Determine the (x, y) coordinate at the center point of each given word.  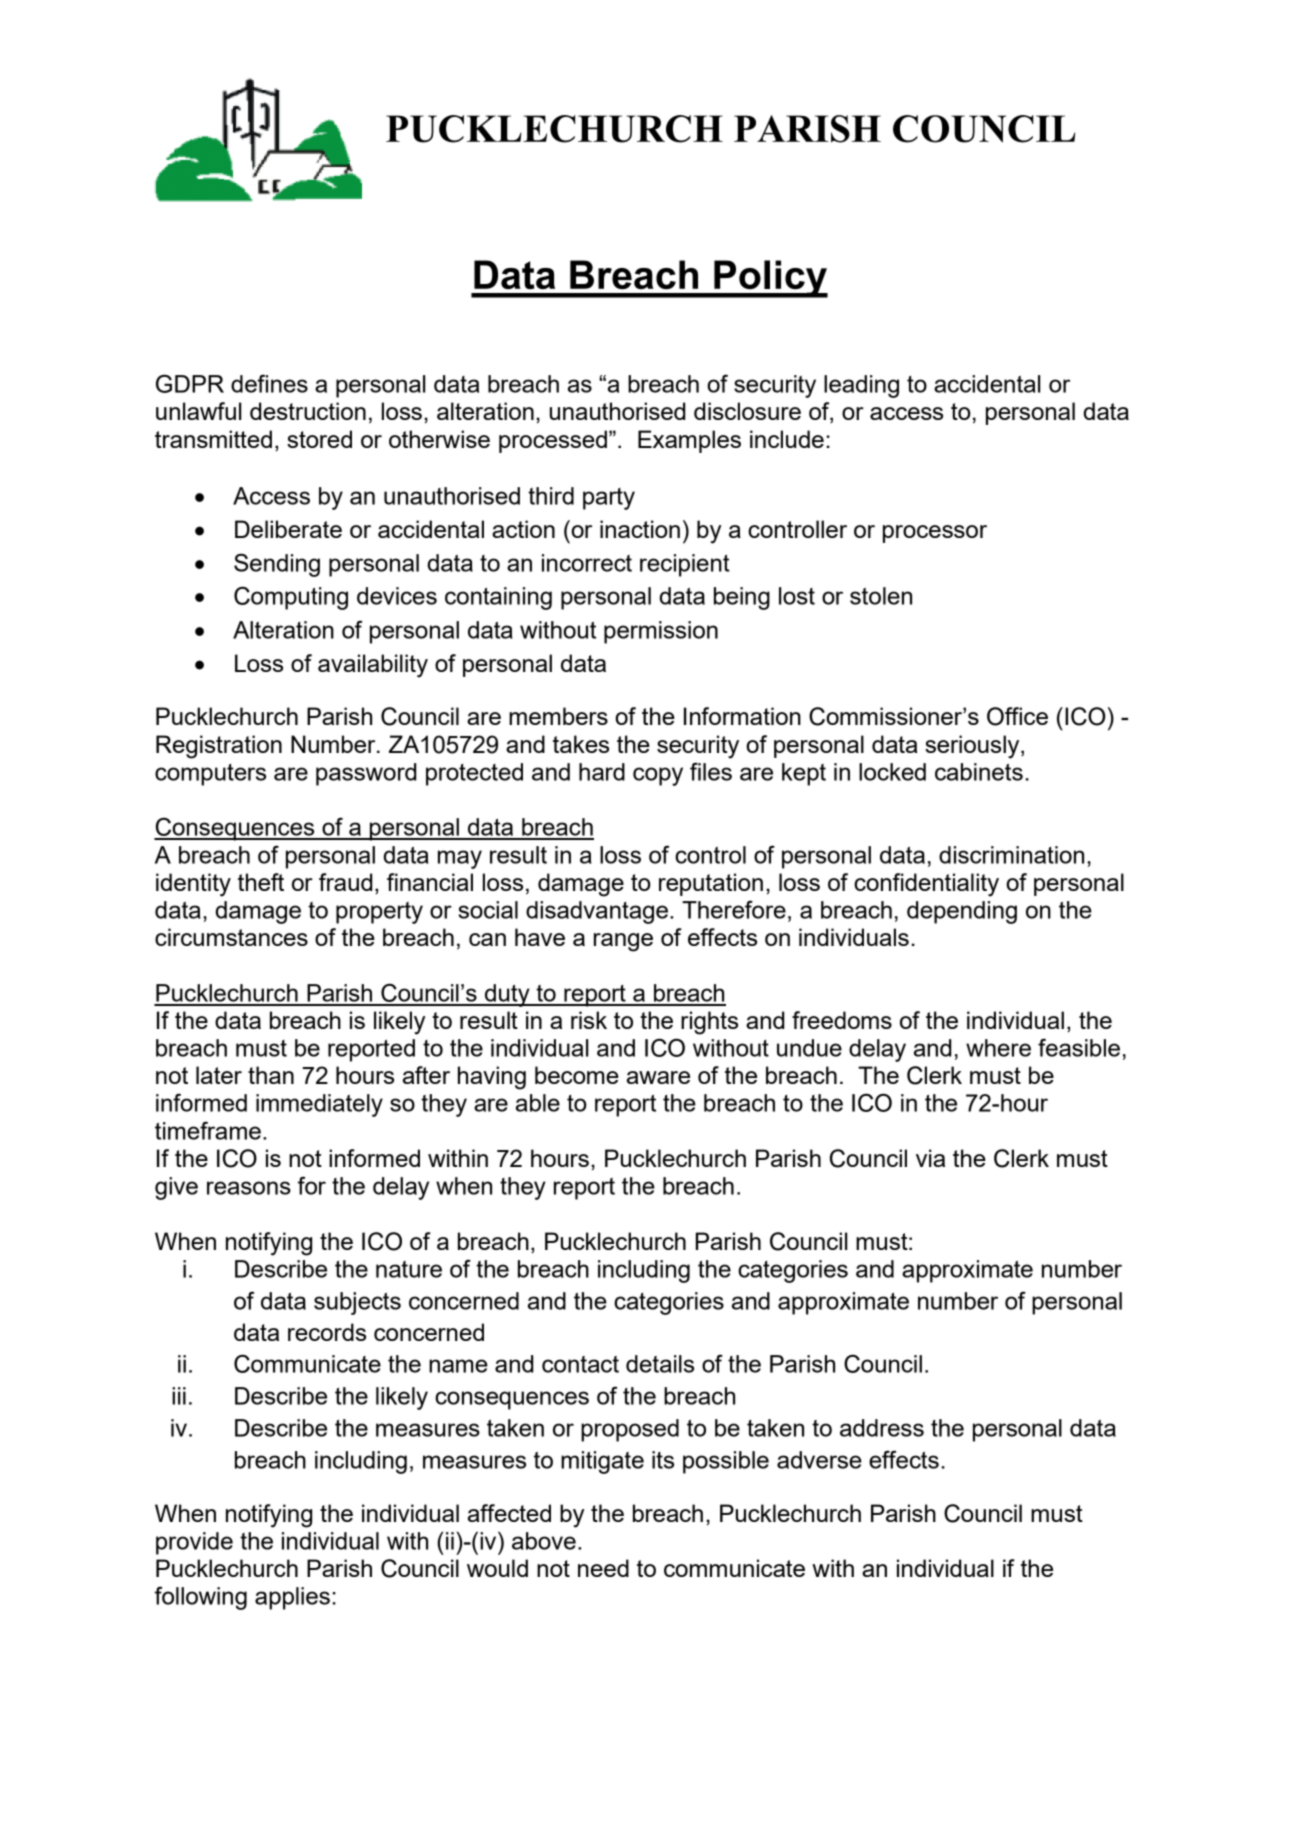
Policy (770, 279)
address (882, 1428)
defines (269, 383)
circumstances (231, 937)
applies (292, 1598)
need (603, 1568)
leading (861, 386)
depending (962, 912)
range (623, 942)
